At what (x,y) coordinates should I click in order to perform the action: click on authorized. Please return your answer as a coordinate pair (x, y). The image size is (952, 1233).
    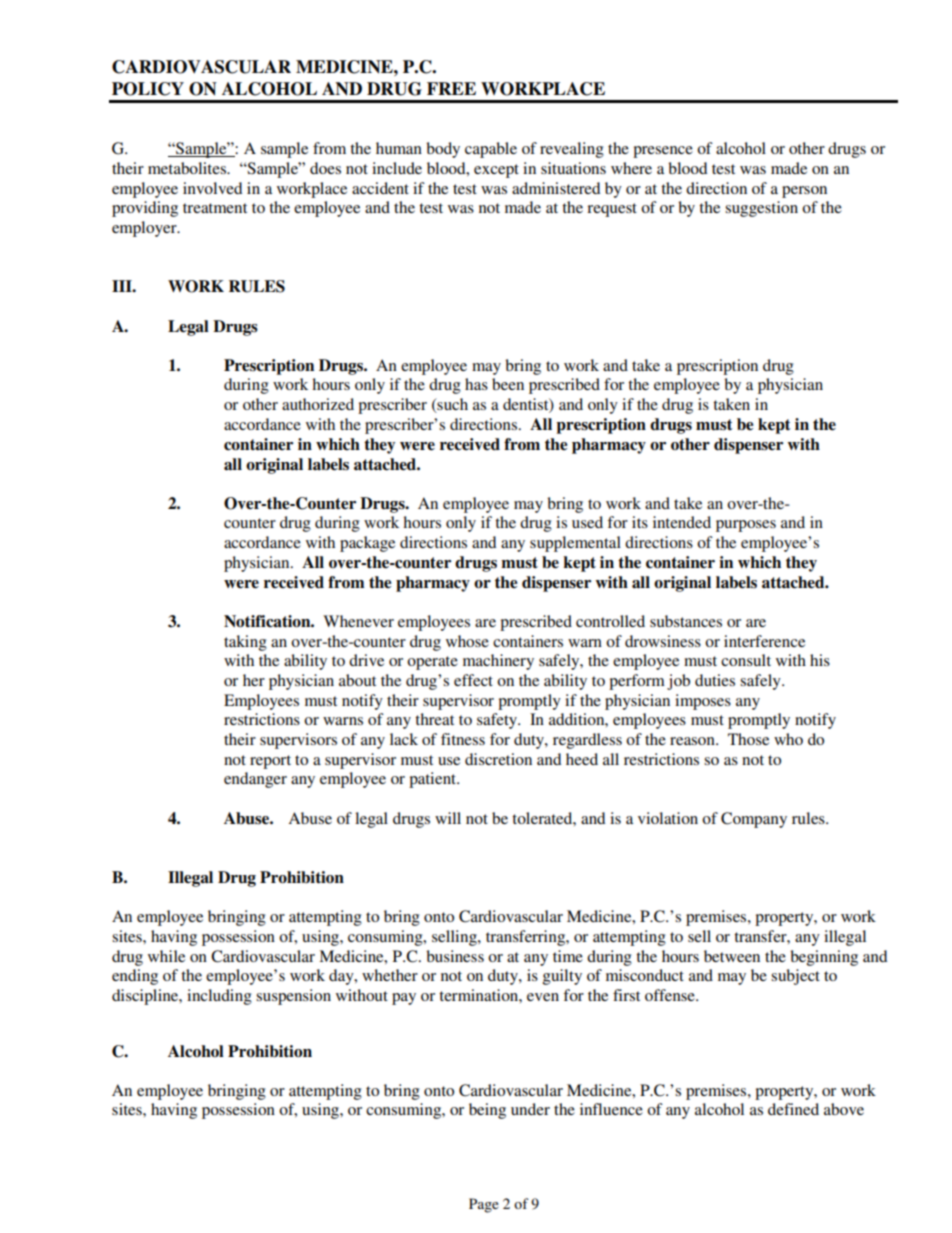
    Looking at the image, I should click on (318, 404).
